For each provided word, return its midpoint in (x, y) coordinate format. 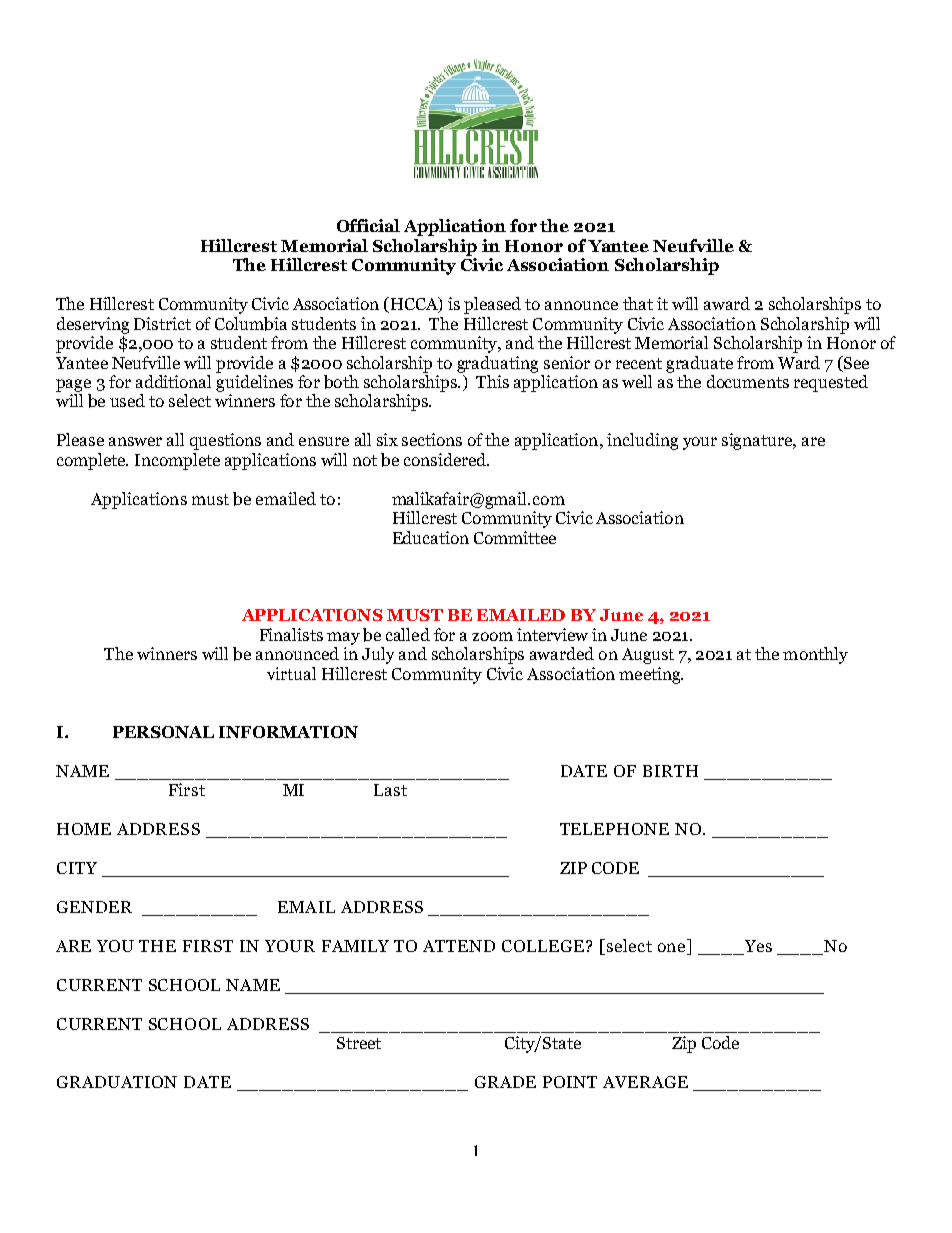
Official (368, 225)
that (638, 303)
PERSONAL (163, 732)
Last (390, 790)
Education (431, 537)
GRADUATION (117, 1082)
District (162, 323)
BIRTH (670, 771)
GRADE (505, 1082)
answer (135, 441)
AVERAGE (645, 1082)
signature (758, 441)
